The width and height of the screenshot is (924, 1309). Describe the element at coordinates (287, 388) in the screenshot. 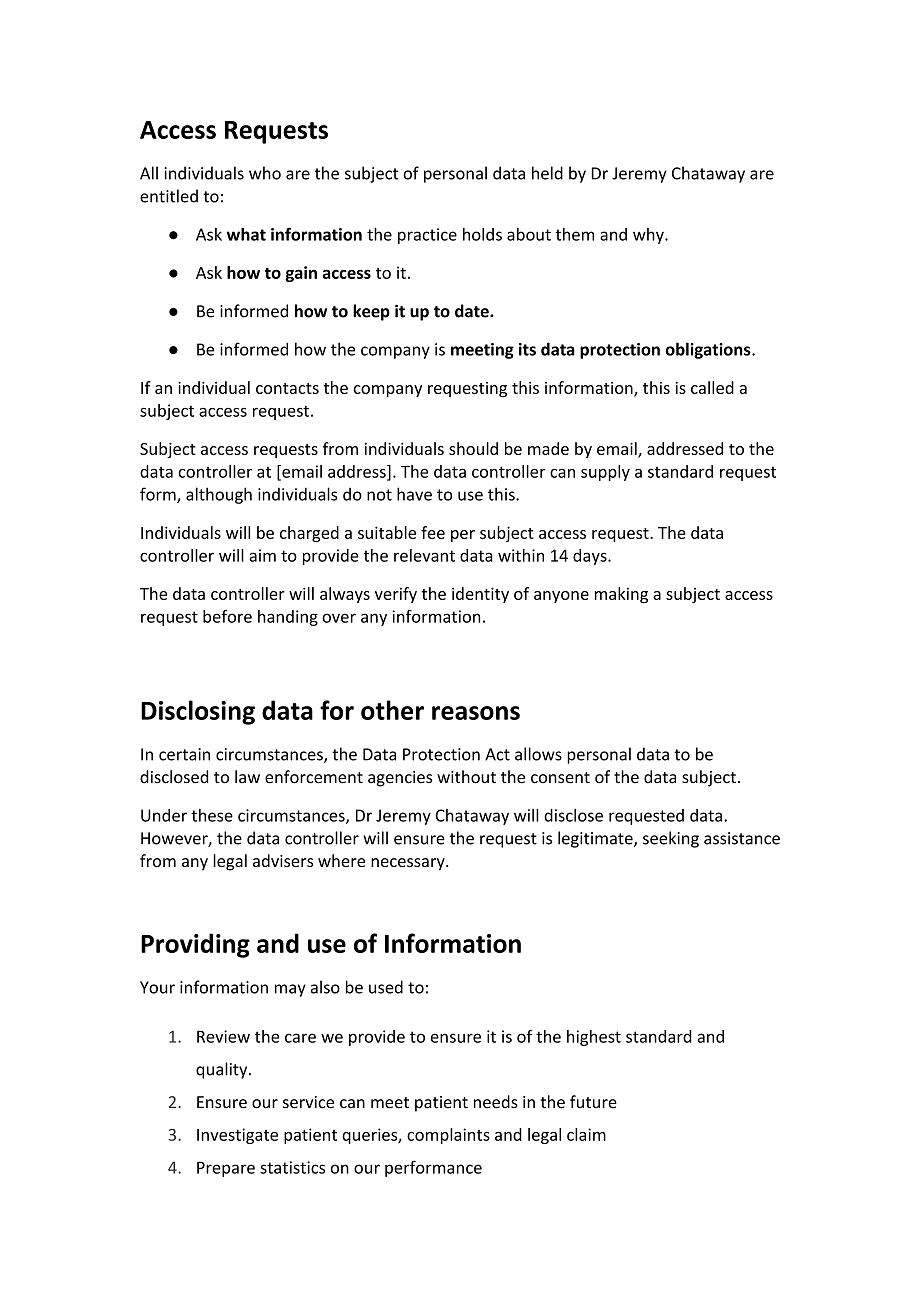

I see `contacts` at that location.
